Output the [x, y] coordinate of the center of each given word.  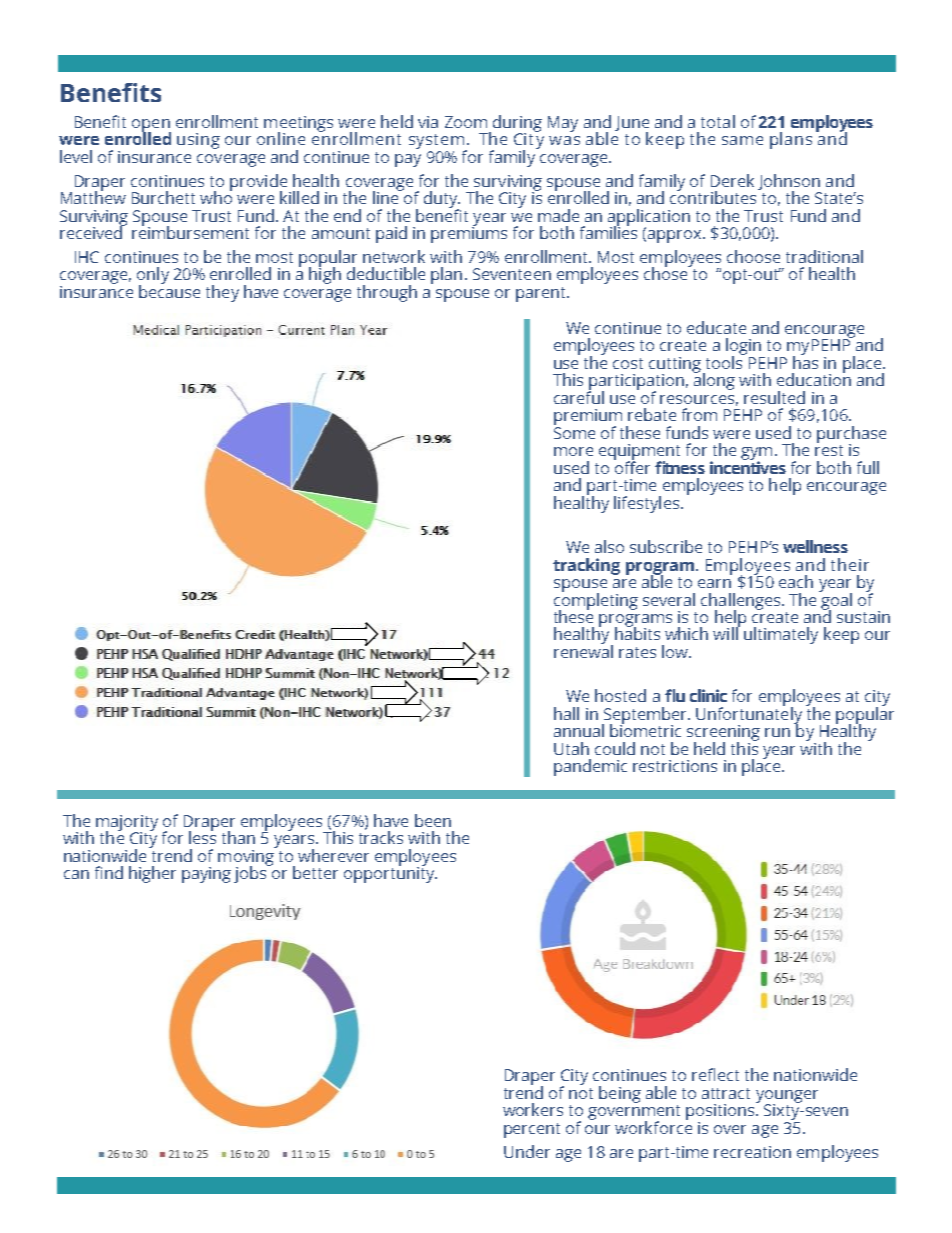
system [437, 143]
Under [527, 1151]
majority [127, 824]
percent [532, 1130]
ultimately [781, 635]
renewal [583, 650]
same [742, 140]
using [198, 141]
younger [787, 1097]
